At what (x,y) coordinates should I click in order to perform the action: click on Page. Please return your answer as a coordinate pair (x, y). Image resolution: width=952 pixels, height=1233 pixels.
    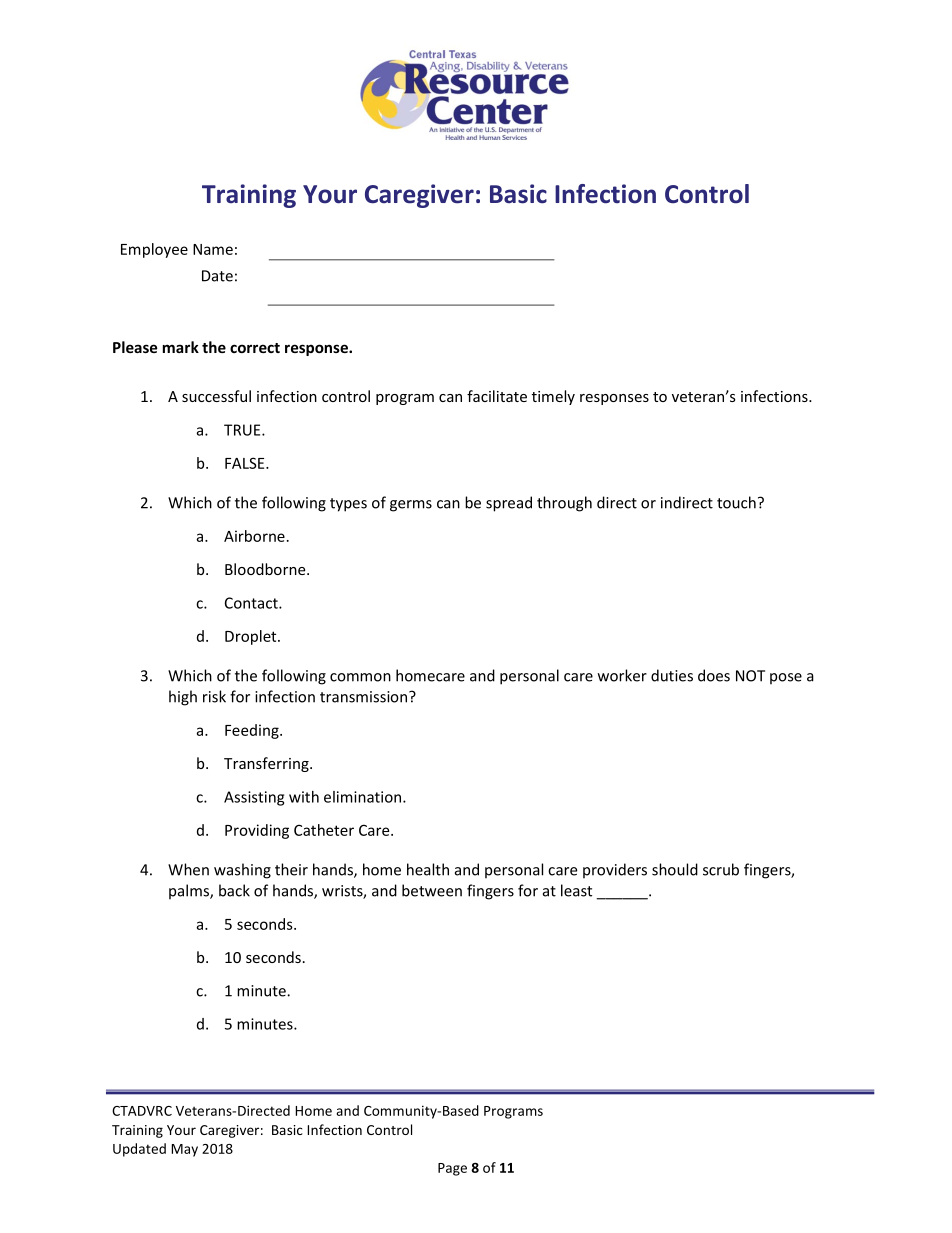
    Looking at the image, I should click on (452, 1169).
